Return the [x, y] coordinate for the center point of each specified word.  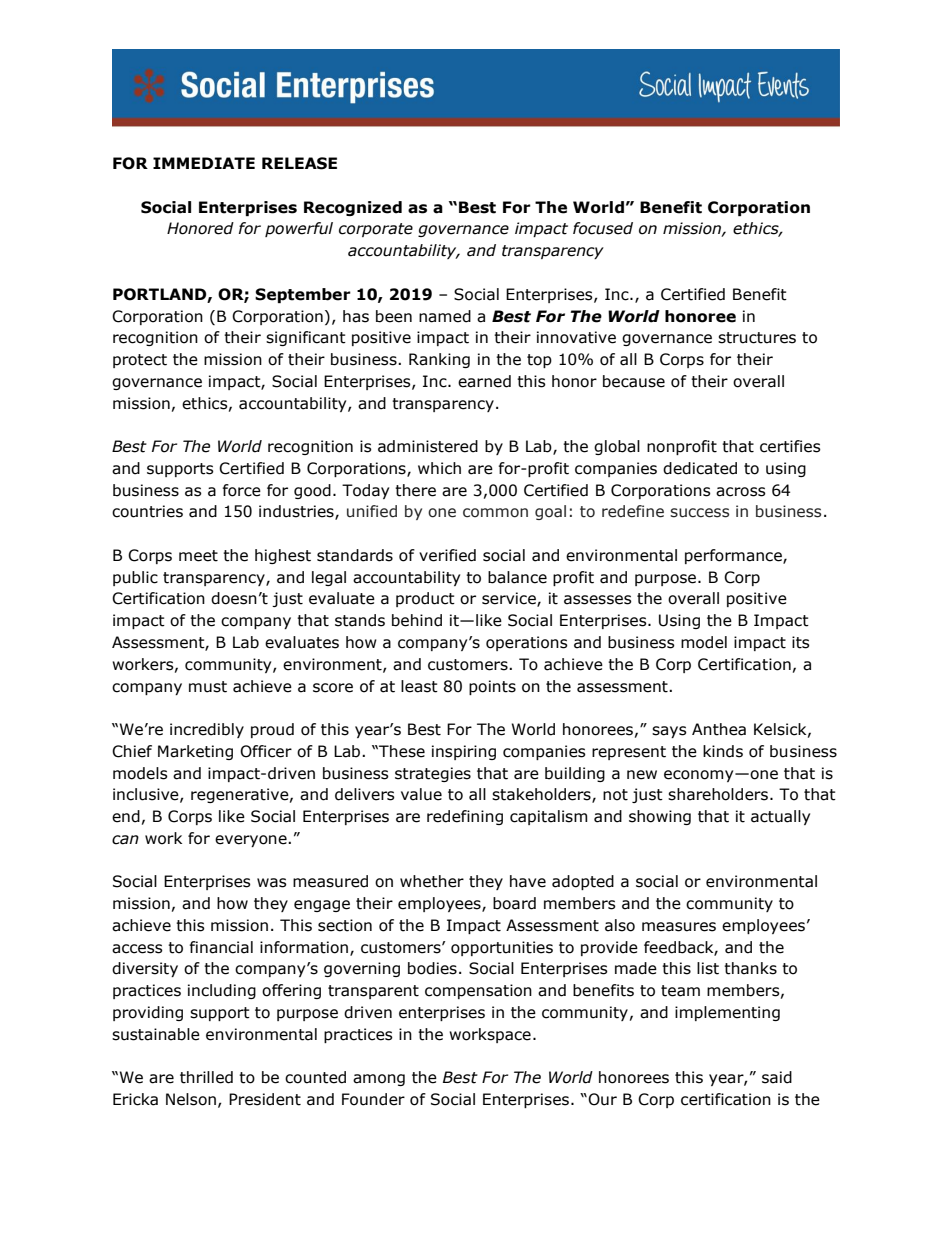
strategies [433, 774]
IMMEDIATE [204, 163]
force [242, 490]
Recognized [353, 208]
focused [603, 228]
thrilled [206, 1077]
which [439, 468]
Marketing [195, 752]
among [379, 1080]
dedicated [700, 468]
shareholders [719, 794]
